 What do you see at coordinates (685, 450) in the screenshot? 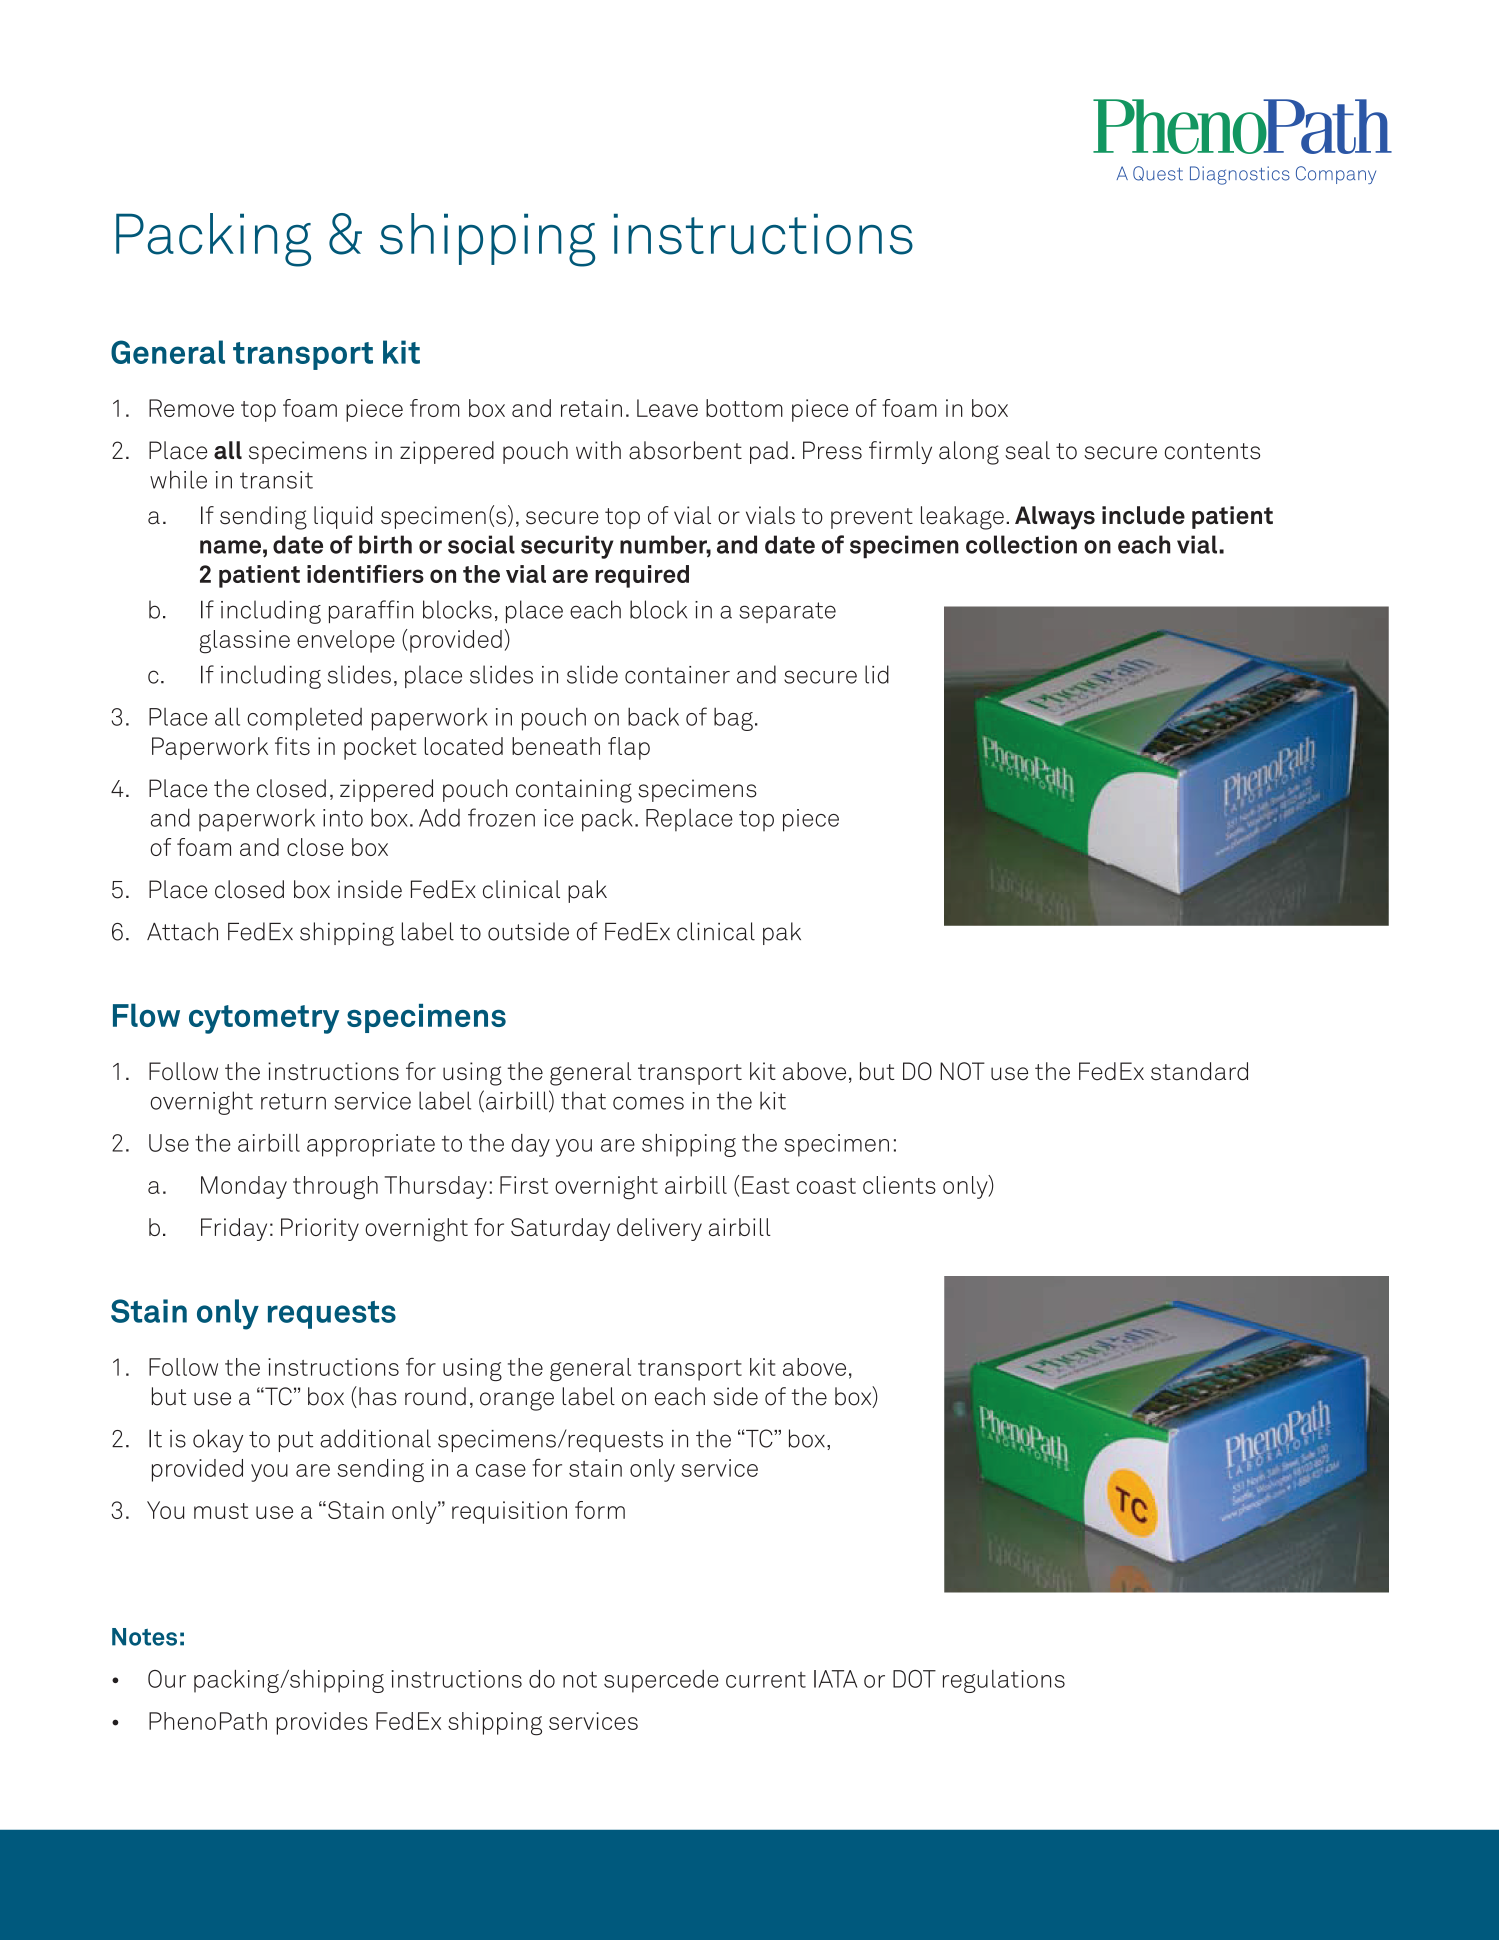
I see `absorbent` at bounding box center [685, 450].
